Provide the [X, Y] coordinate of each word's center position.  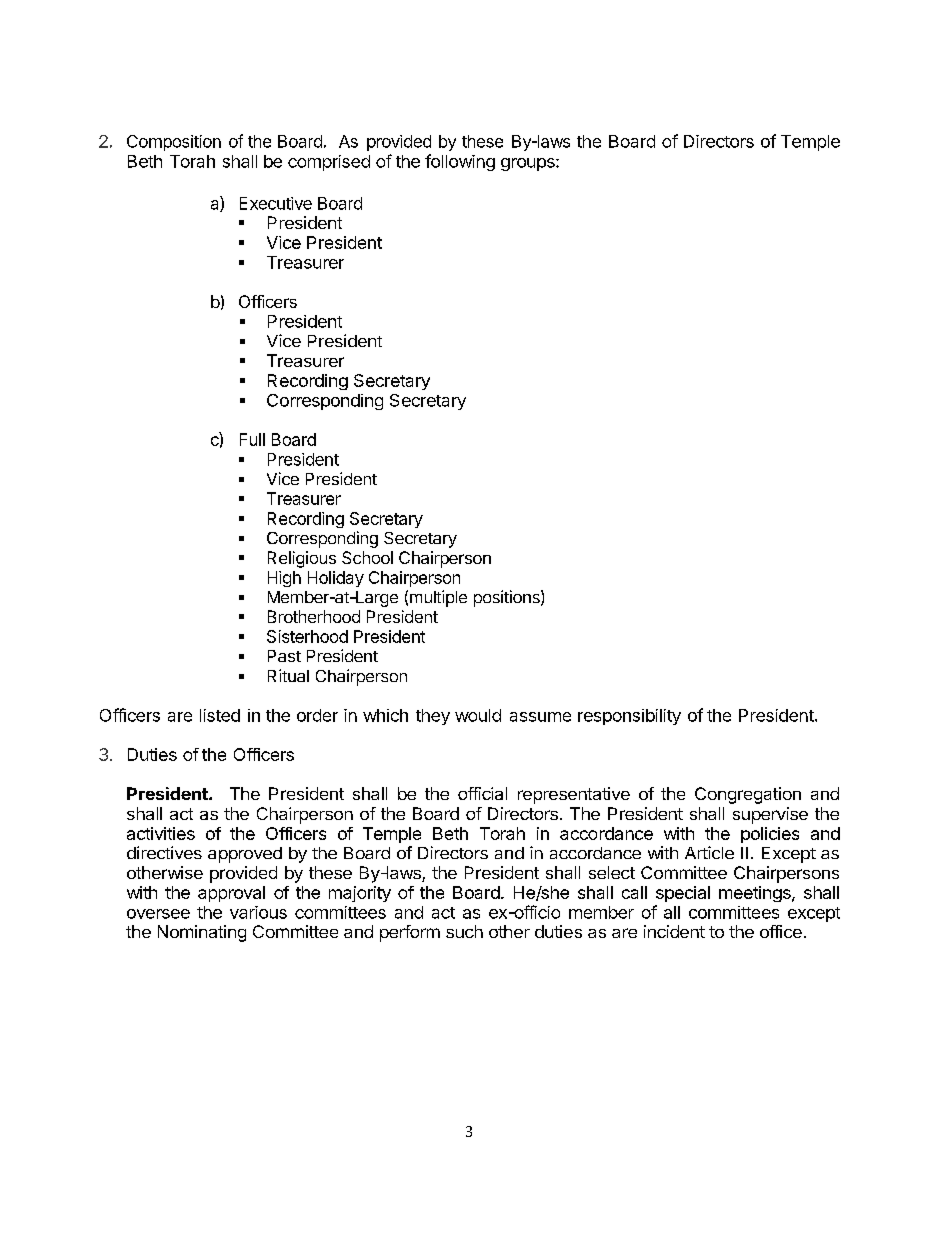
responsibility [629, 717]
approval [231, 894]
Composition [174, 143]
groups [529, 164]
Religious [302, 559]
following [460, 162]
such [464, 931]
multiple [438, 598]
